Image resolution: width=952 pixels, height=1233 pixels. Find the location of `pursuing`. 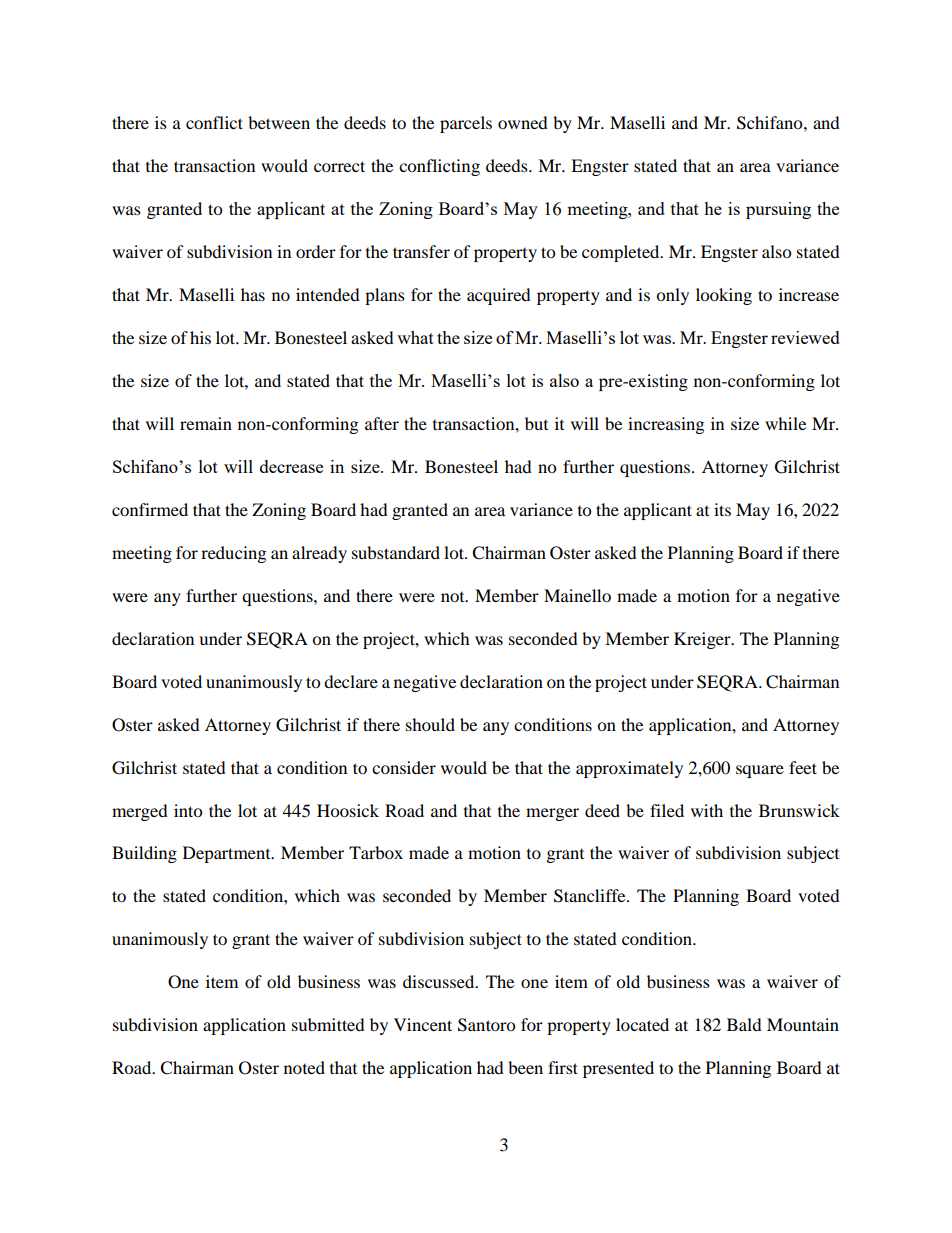

pursuing is located at coordinates (778, 210).
